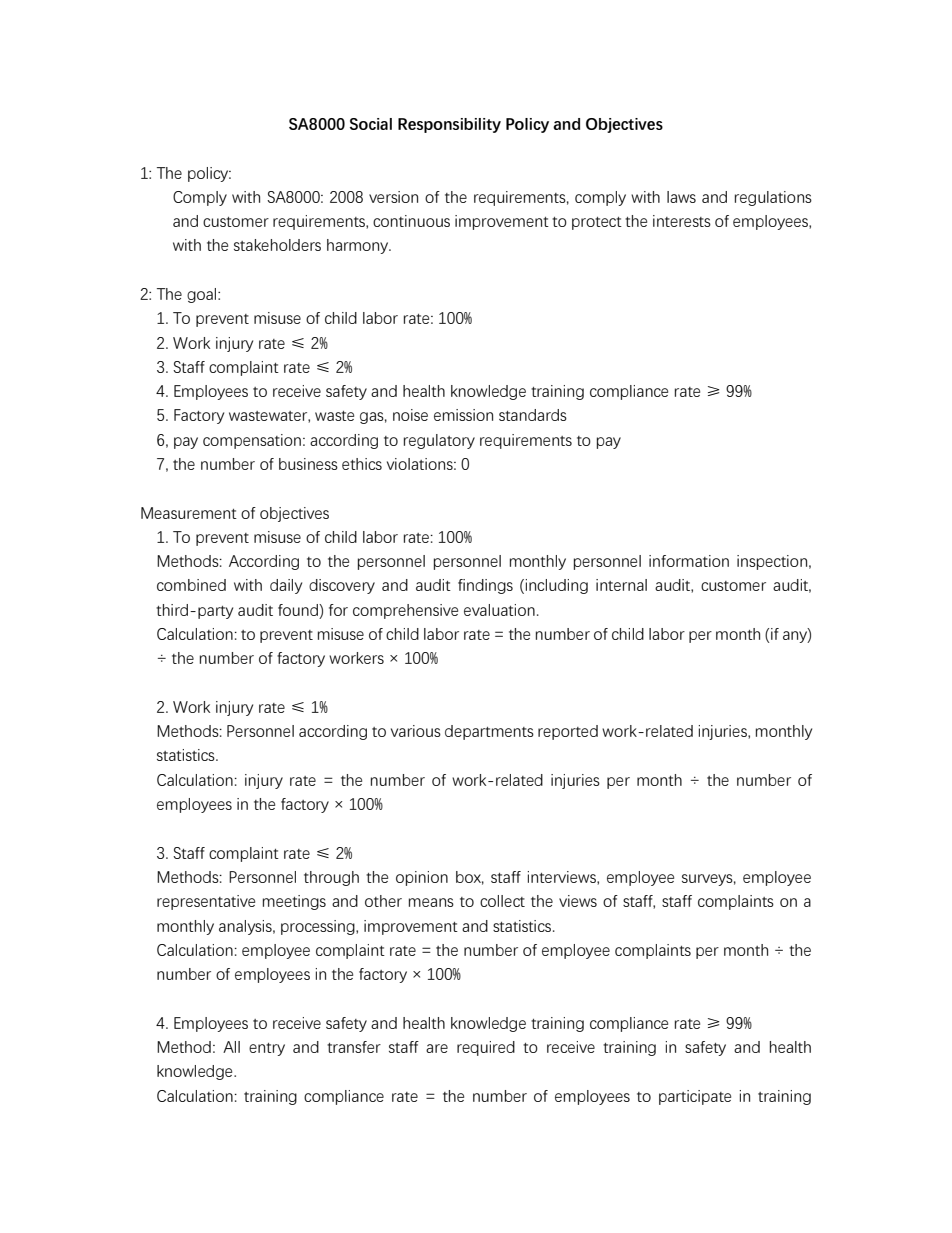  What do you see at coordinates (486, 1048) in the image?
I see `required` at bounding box center [486, 1048].
